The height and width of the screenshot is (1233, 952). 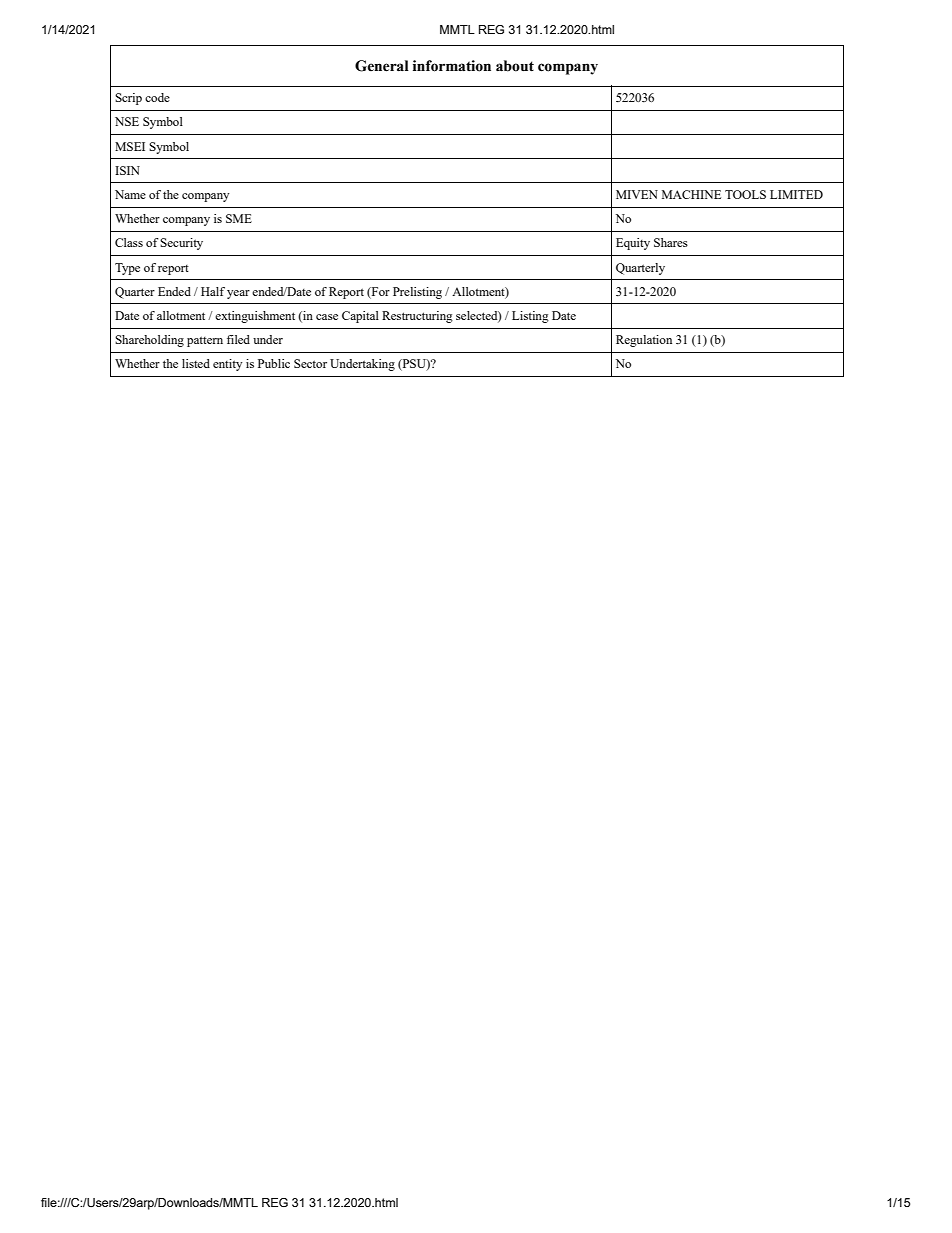 What do you see at coordinates (239, 218) in the screenshot?
I see `SME` at bounding box center [239, 218].
